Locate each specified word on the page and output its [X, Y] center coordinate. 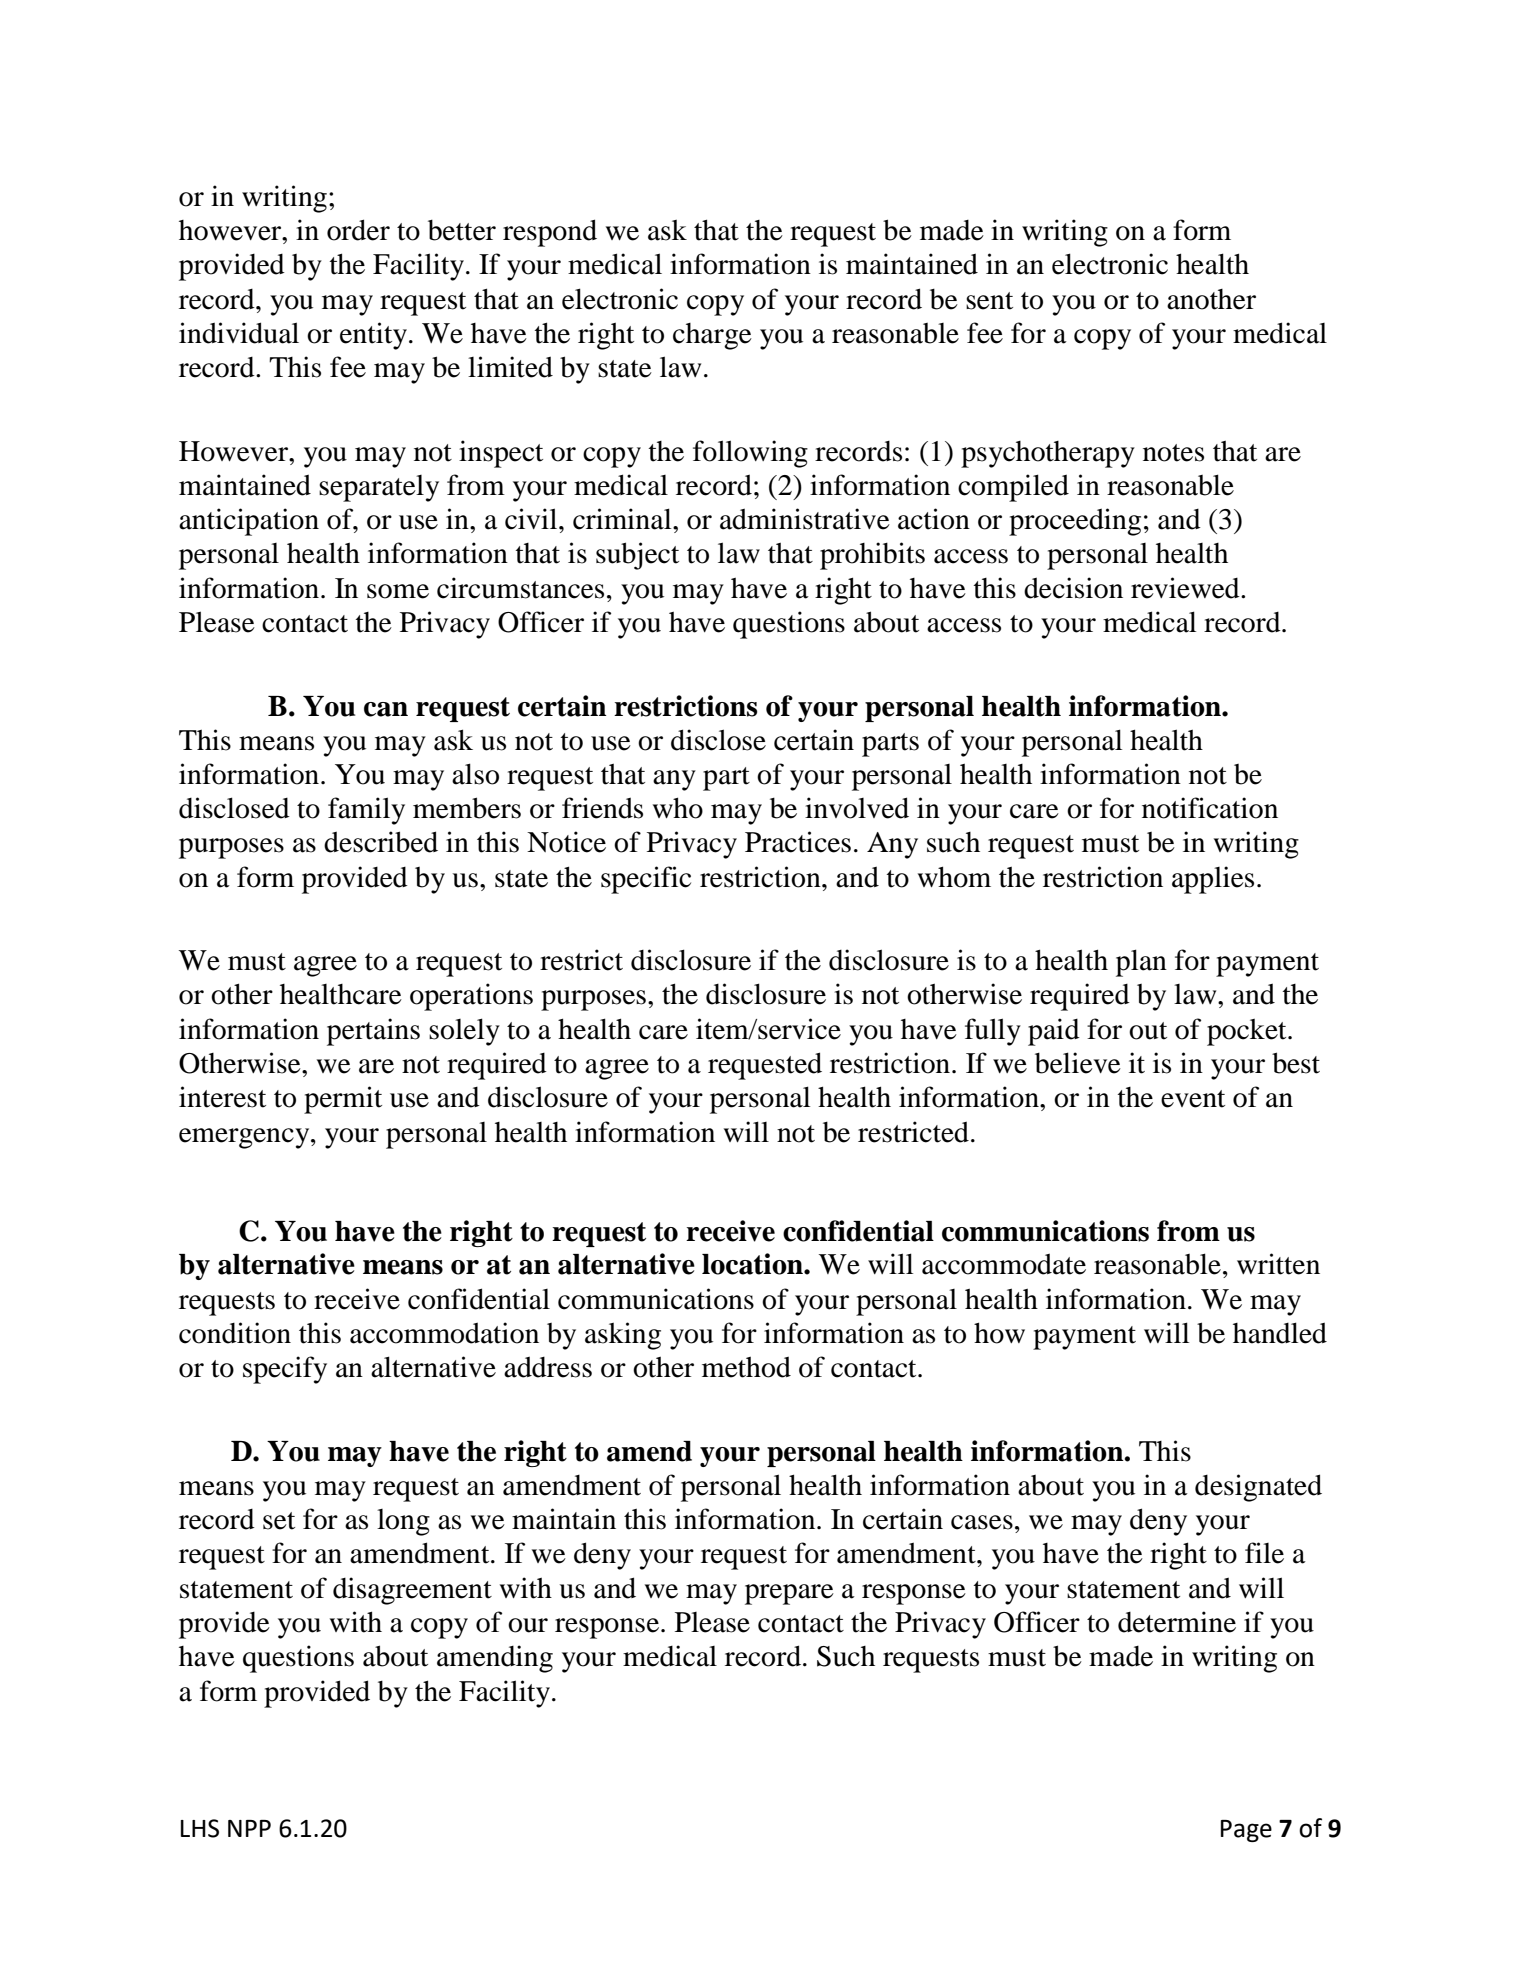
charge [712, 336]
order [358, 230]
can [386, 709]
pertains [373, 1032]
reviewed [1186, 588]
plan [1141, 963]
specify [285, 1370]
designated [1258, 1488]
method [746, 1367]
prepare [789, 1594]
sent [989, 301]
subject [637, 556]
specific [646, 880]
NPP [249, 1828]
